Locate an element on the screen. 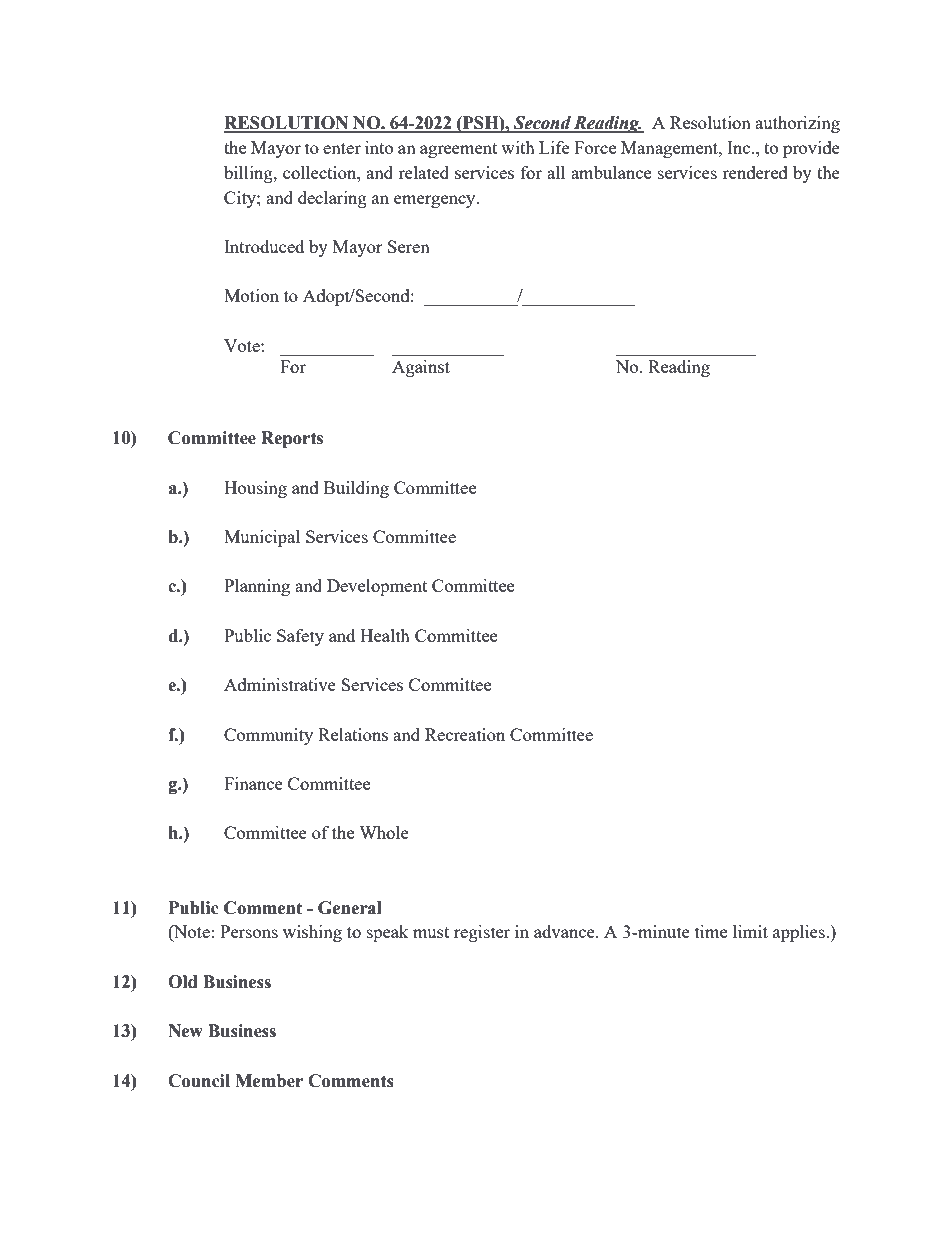 The width and height of the screenshot is (952, 1233). Recreation is located at coordinates (465, 734).
